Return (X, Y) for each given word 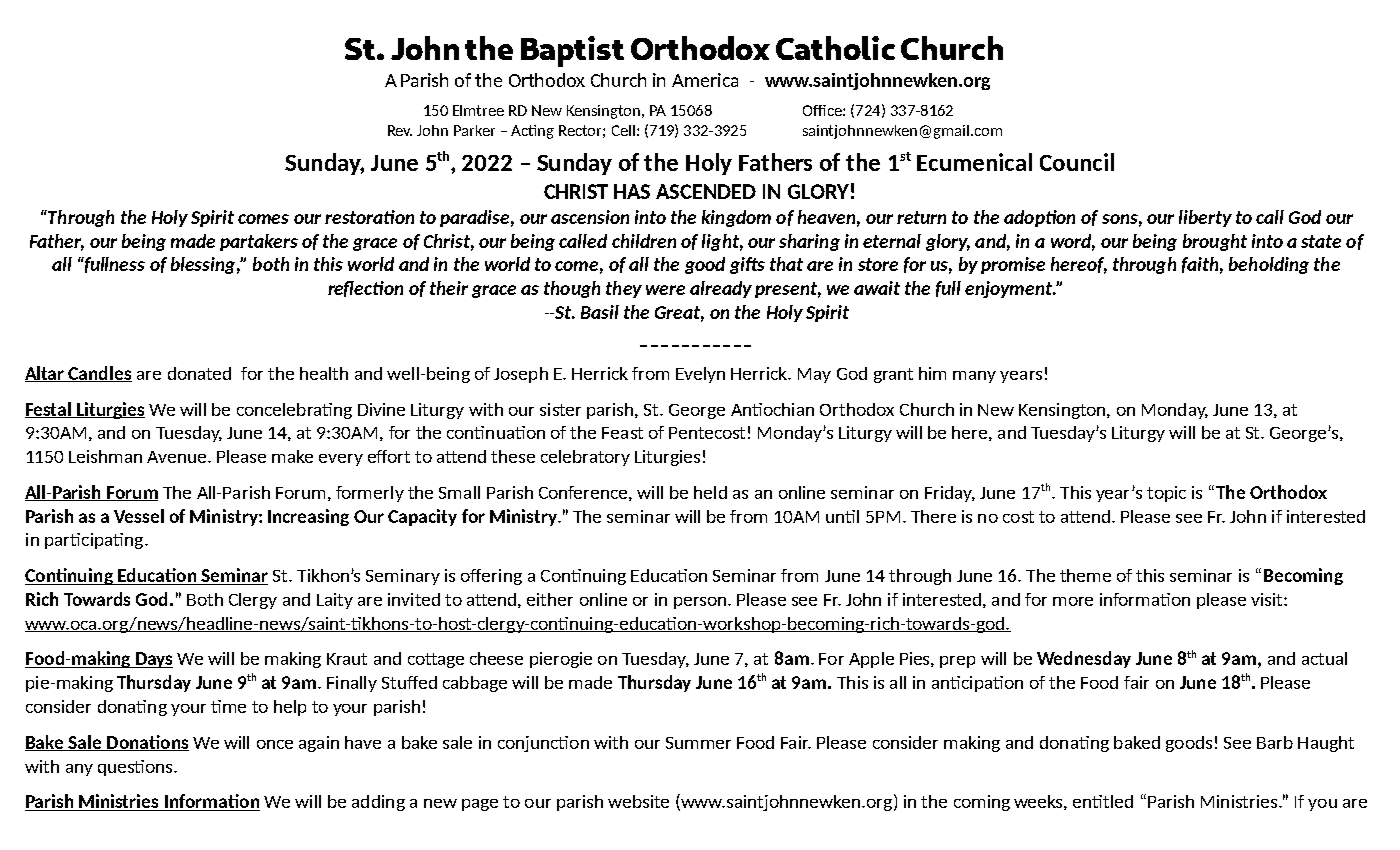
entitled (1103, 801)
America (705, 80)
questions (136, 768)
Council (1077, 162)
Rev (400, 130)
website (638, 801)
